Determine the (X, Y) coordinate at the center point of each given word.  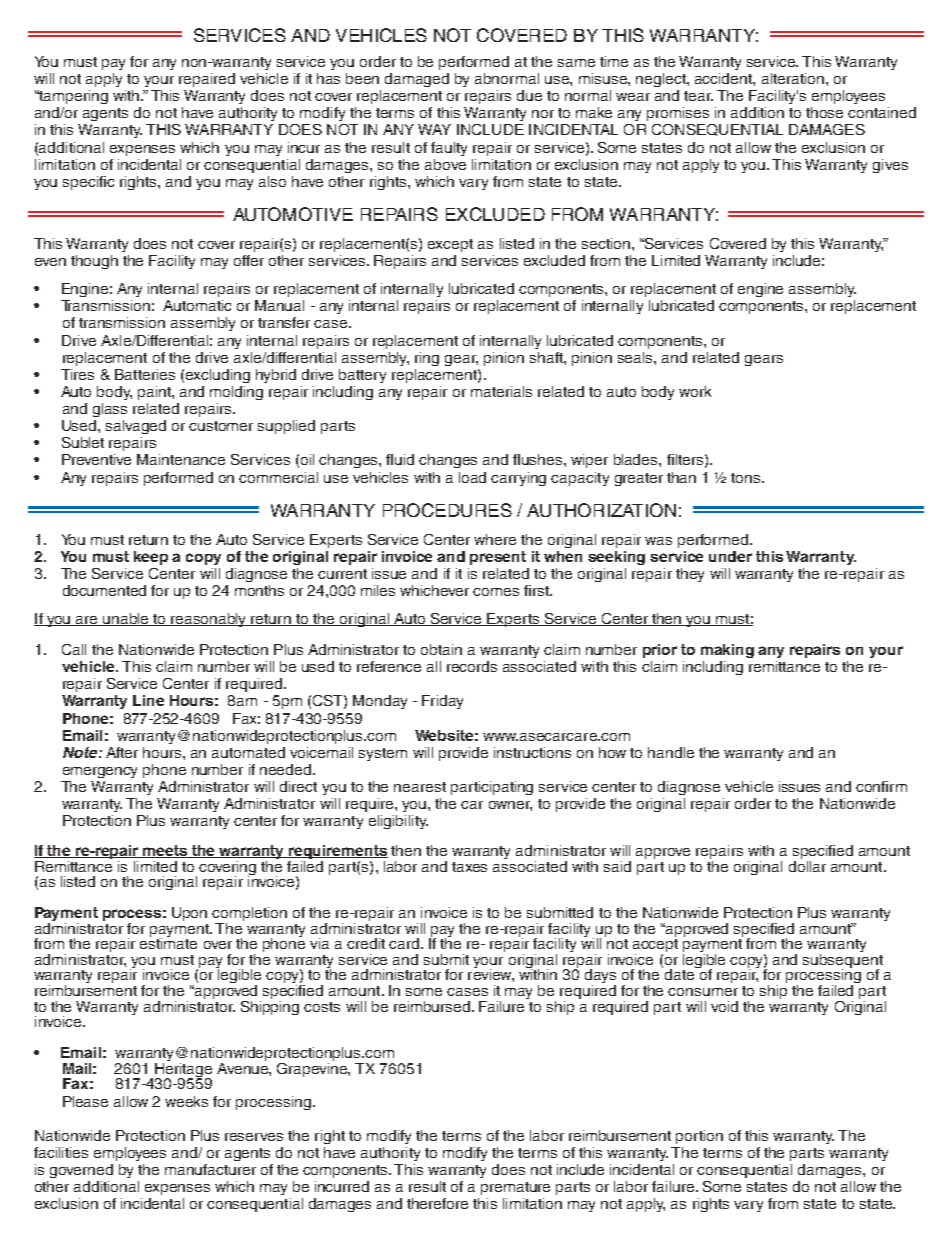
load (472, 477)
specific (88, 183)
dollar (807, 865)
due (529, 95)
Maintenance (181, 459)
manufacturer (210, 1169)
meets (166, 851)
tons (747, 478)
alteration (793, 78)
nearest (420, 787)
